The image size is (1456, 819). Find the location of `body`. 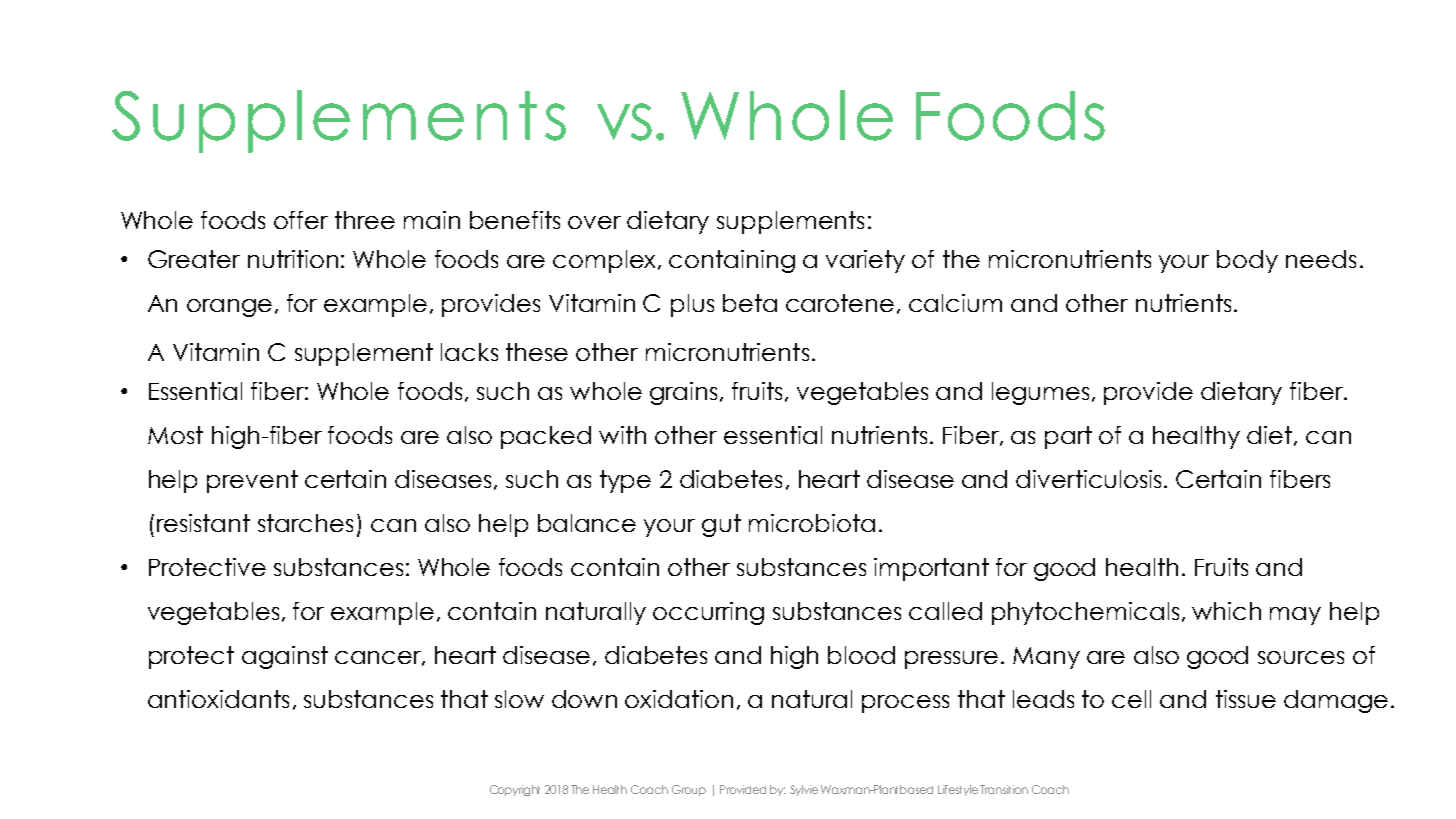

body is located at coordinates (1247, 261).
